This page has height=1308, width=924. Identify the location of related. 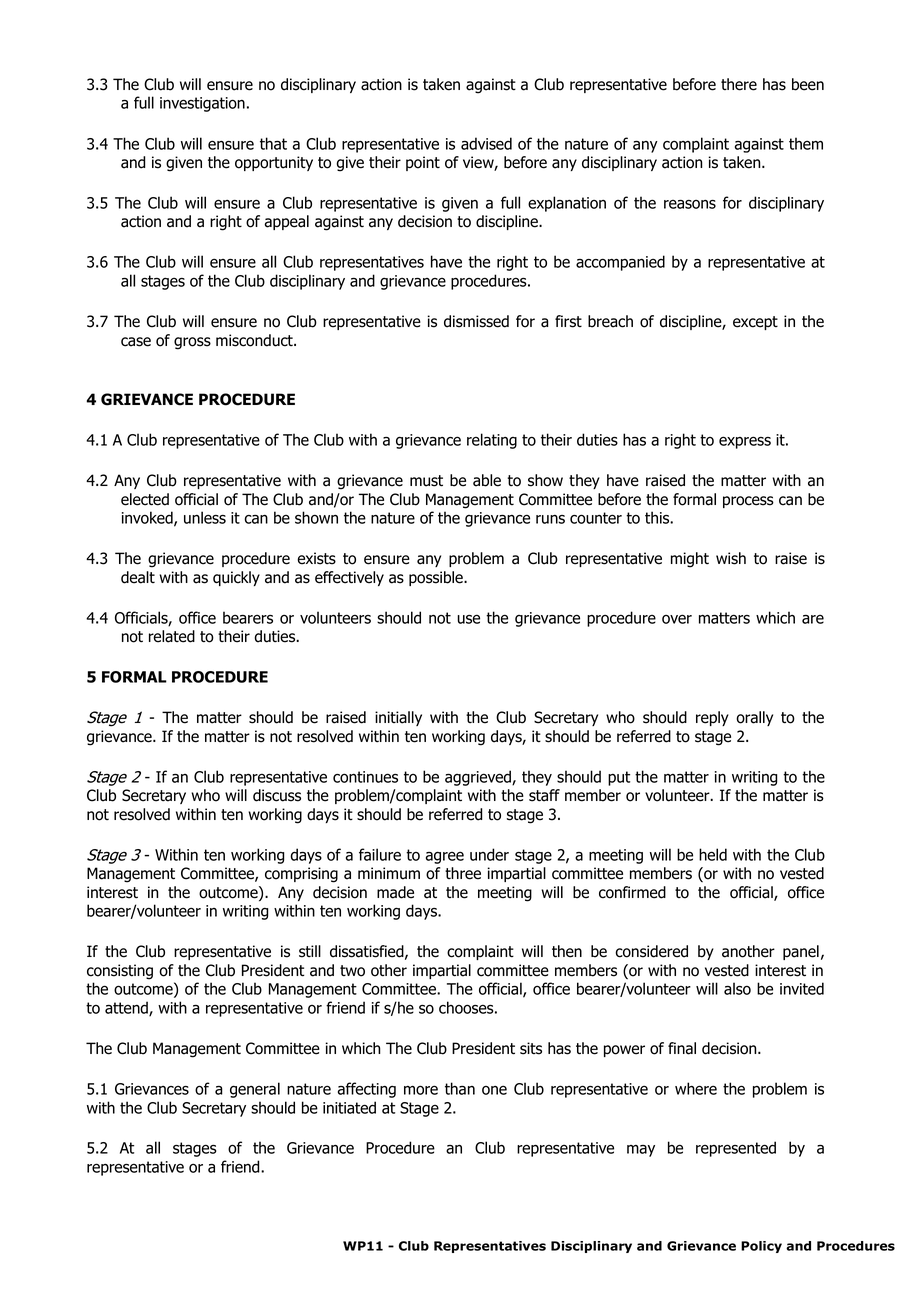
(172, 636).
